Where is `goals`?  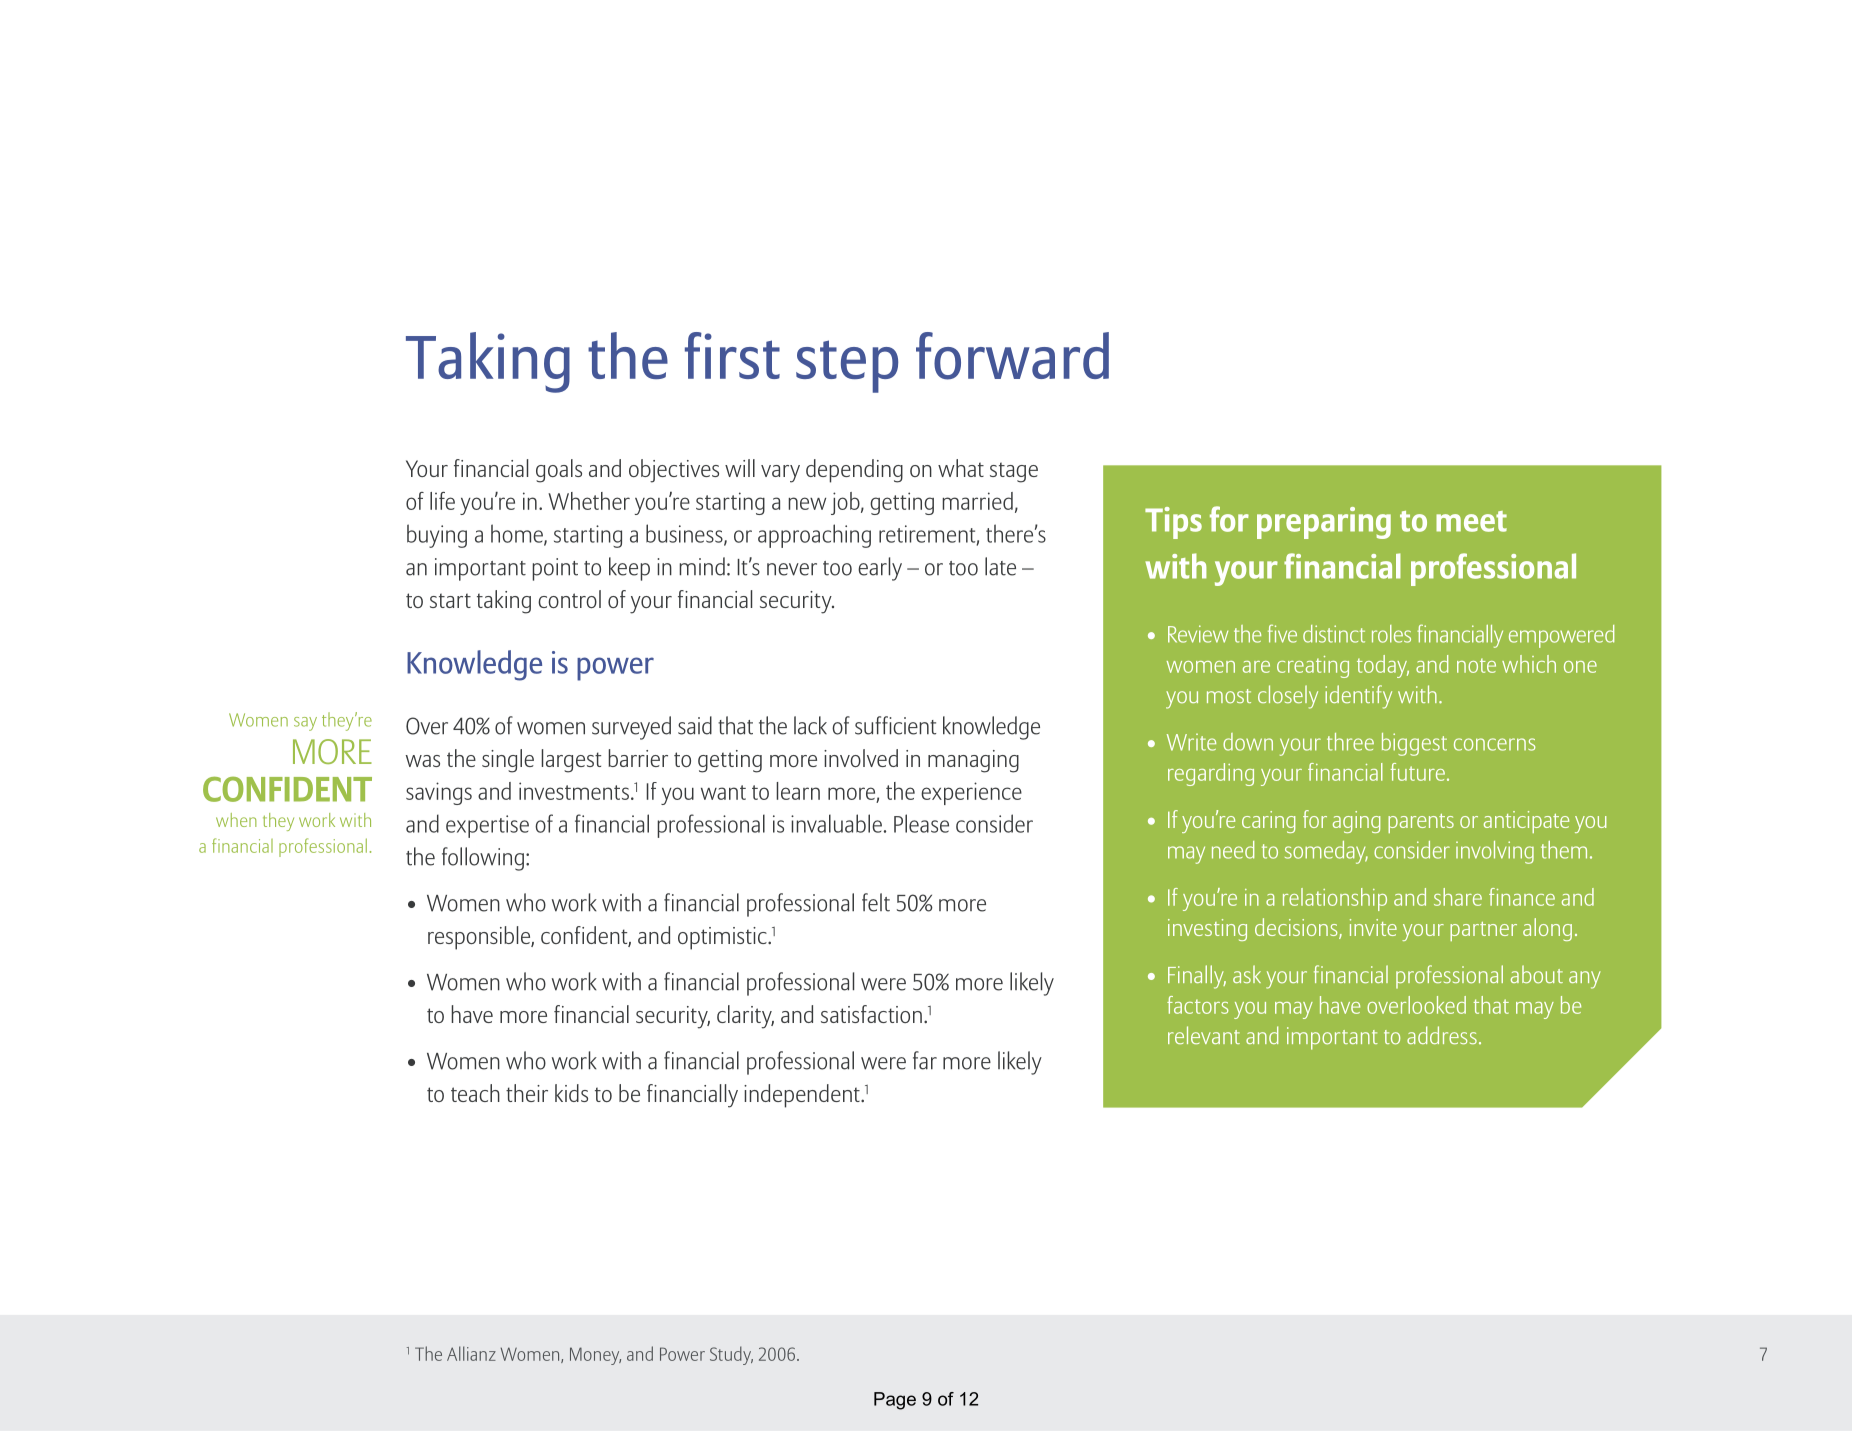 goals is located at coordinates (559, 471).
